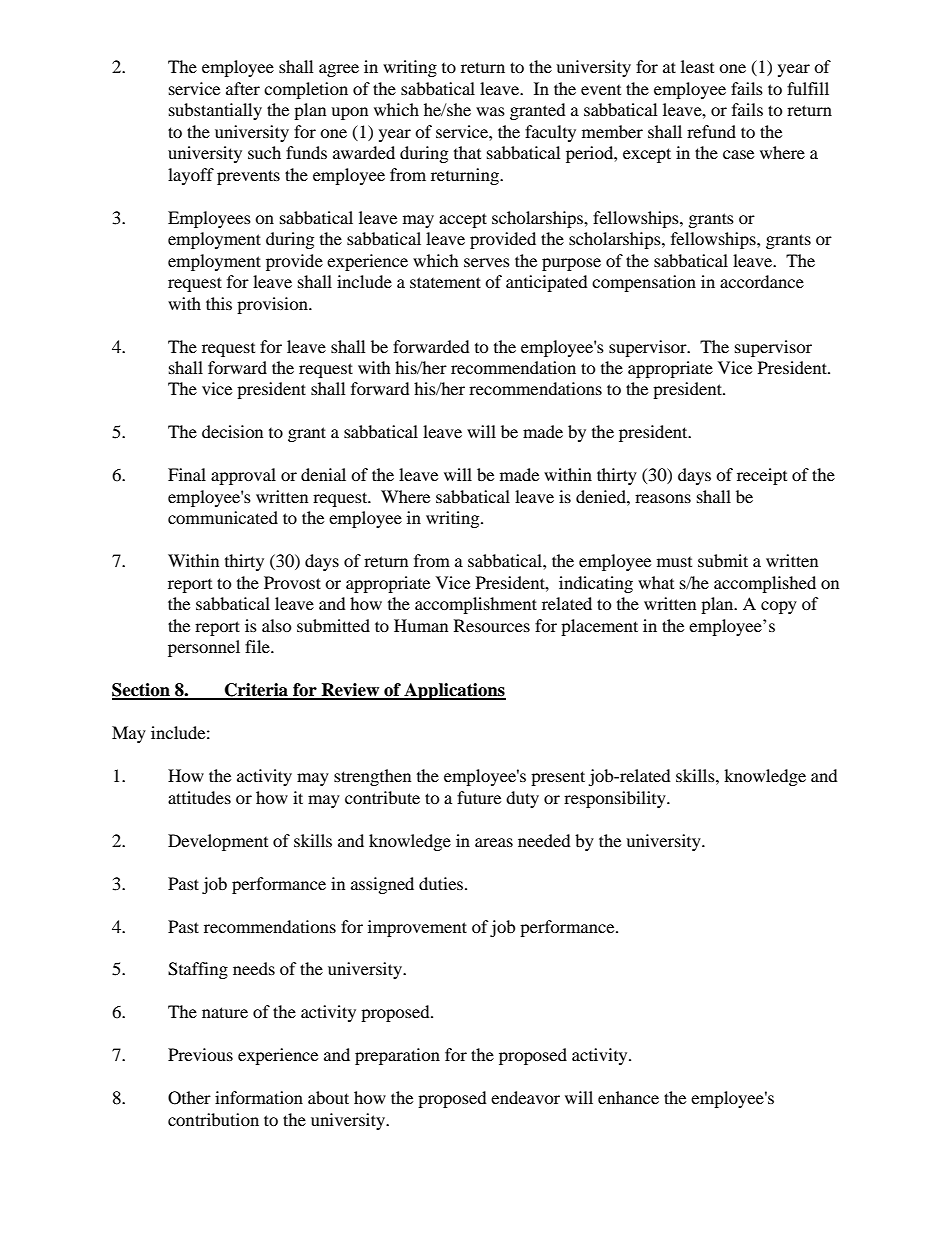 This page has width=952, height=1233. Describe the element at coordinates (616, 799) in the page. I see `responsibility` at that location.
